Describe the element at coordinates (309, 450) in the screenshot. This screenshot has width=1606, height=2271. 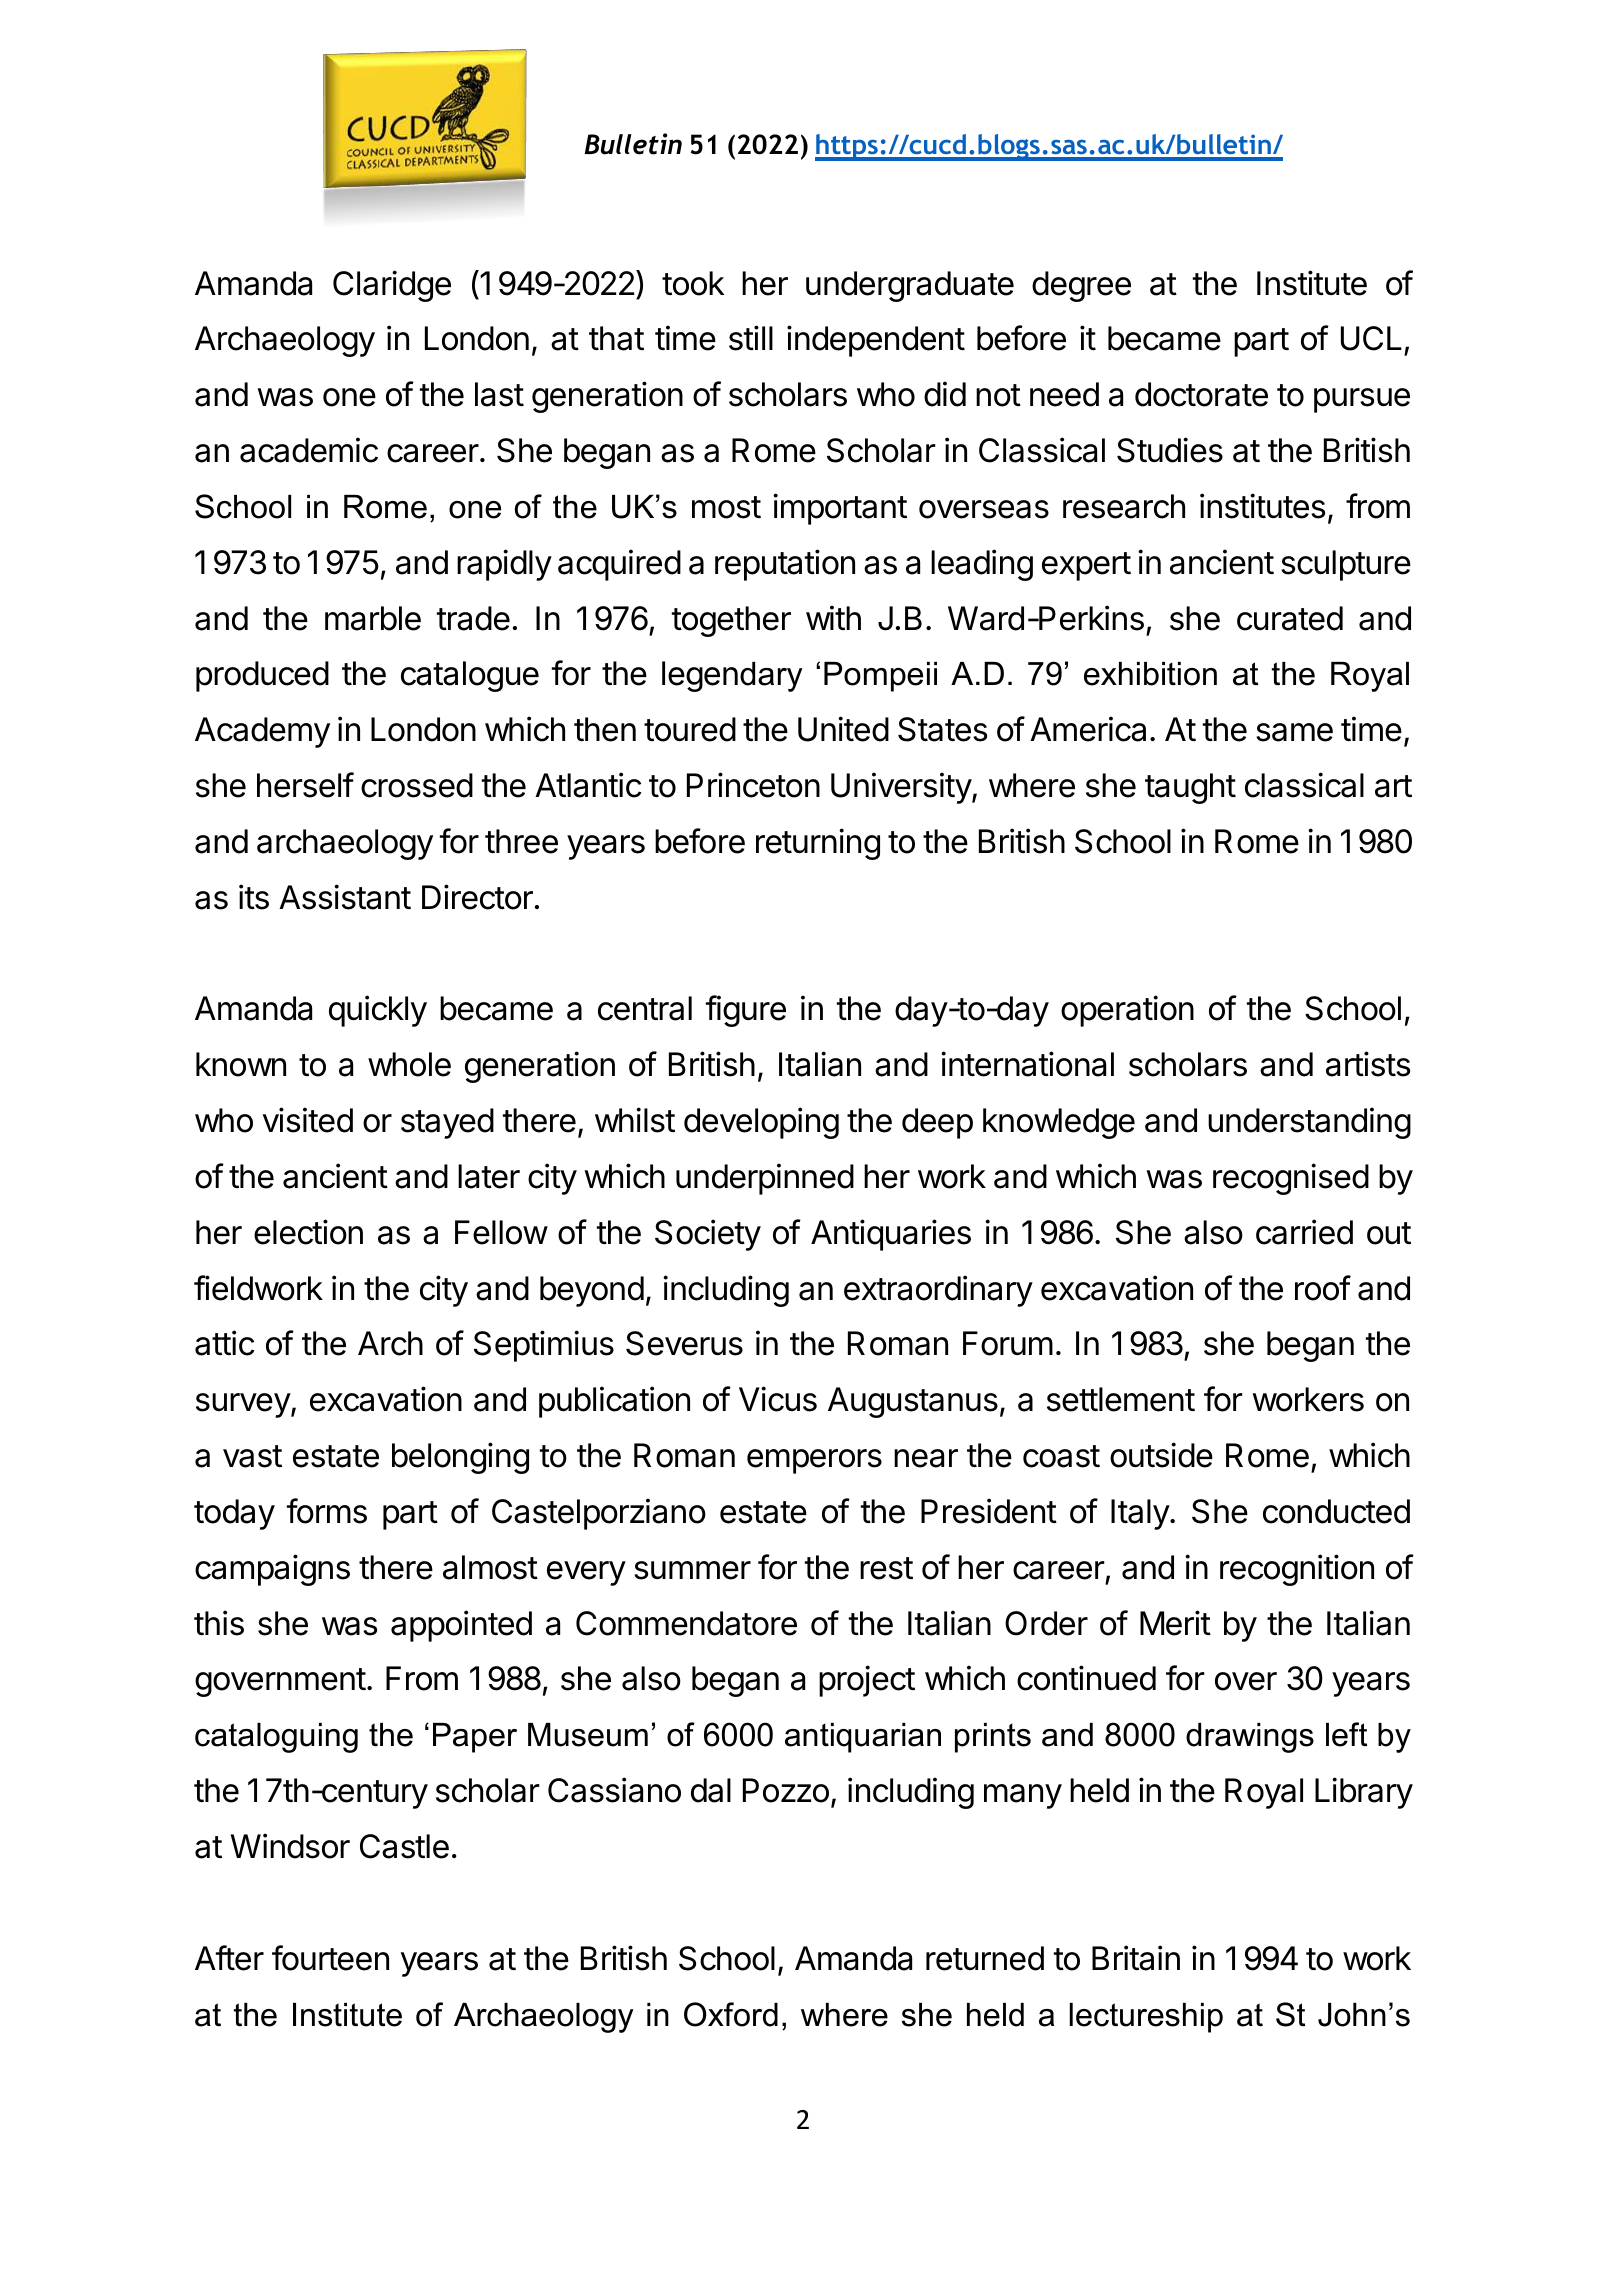
I see `academic` at that location.
